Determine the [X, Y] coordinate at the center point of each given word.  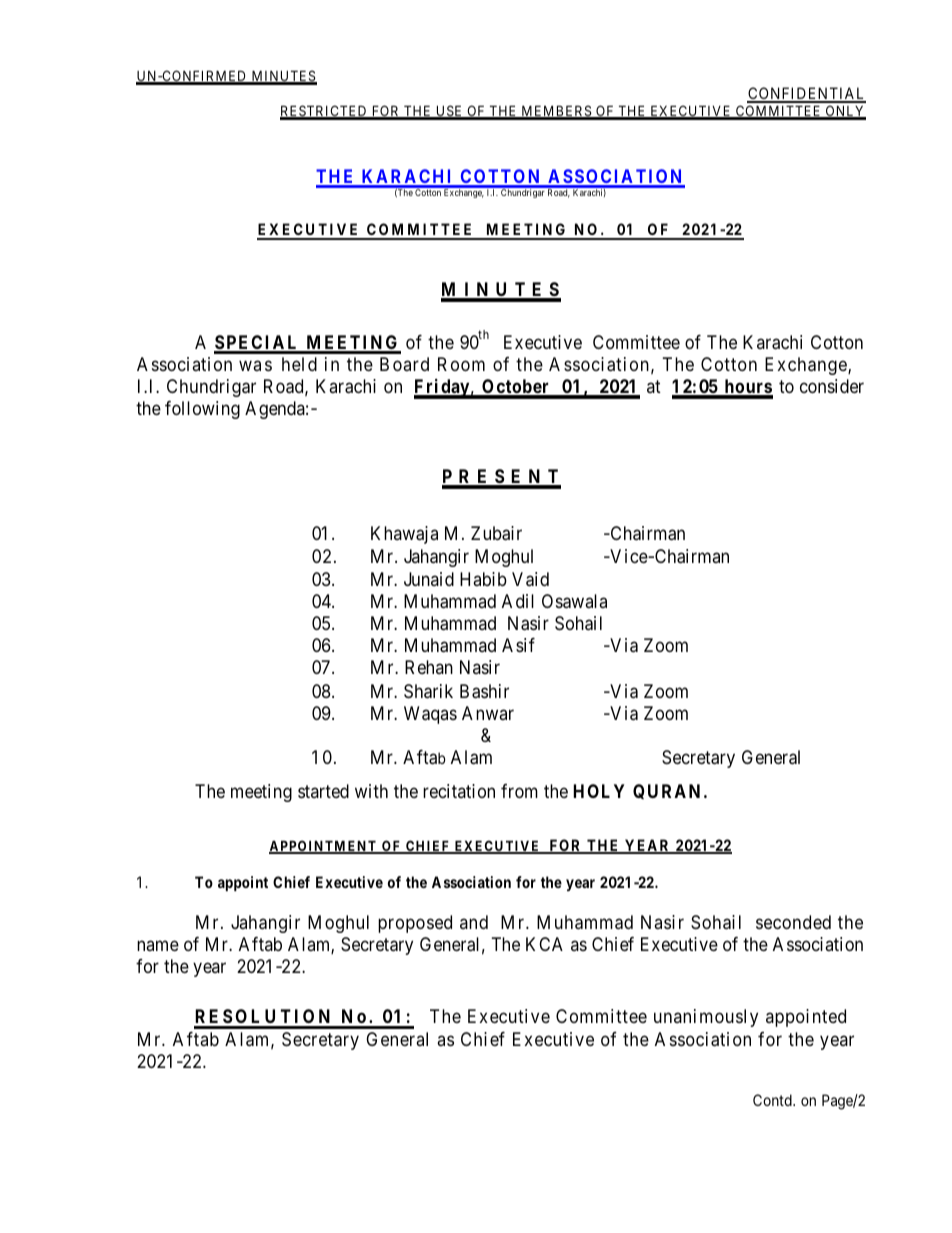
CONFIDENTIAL [806, 94]
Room [461, 364]
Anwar [488, 713]
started [323, 791]
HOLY [599, 791]
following [202, 410]
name [158, 946]
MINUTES [283, 77]
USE [449, 112]
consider [832, 386]
